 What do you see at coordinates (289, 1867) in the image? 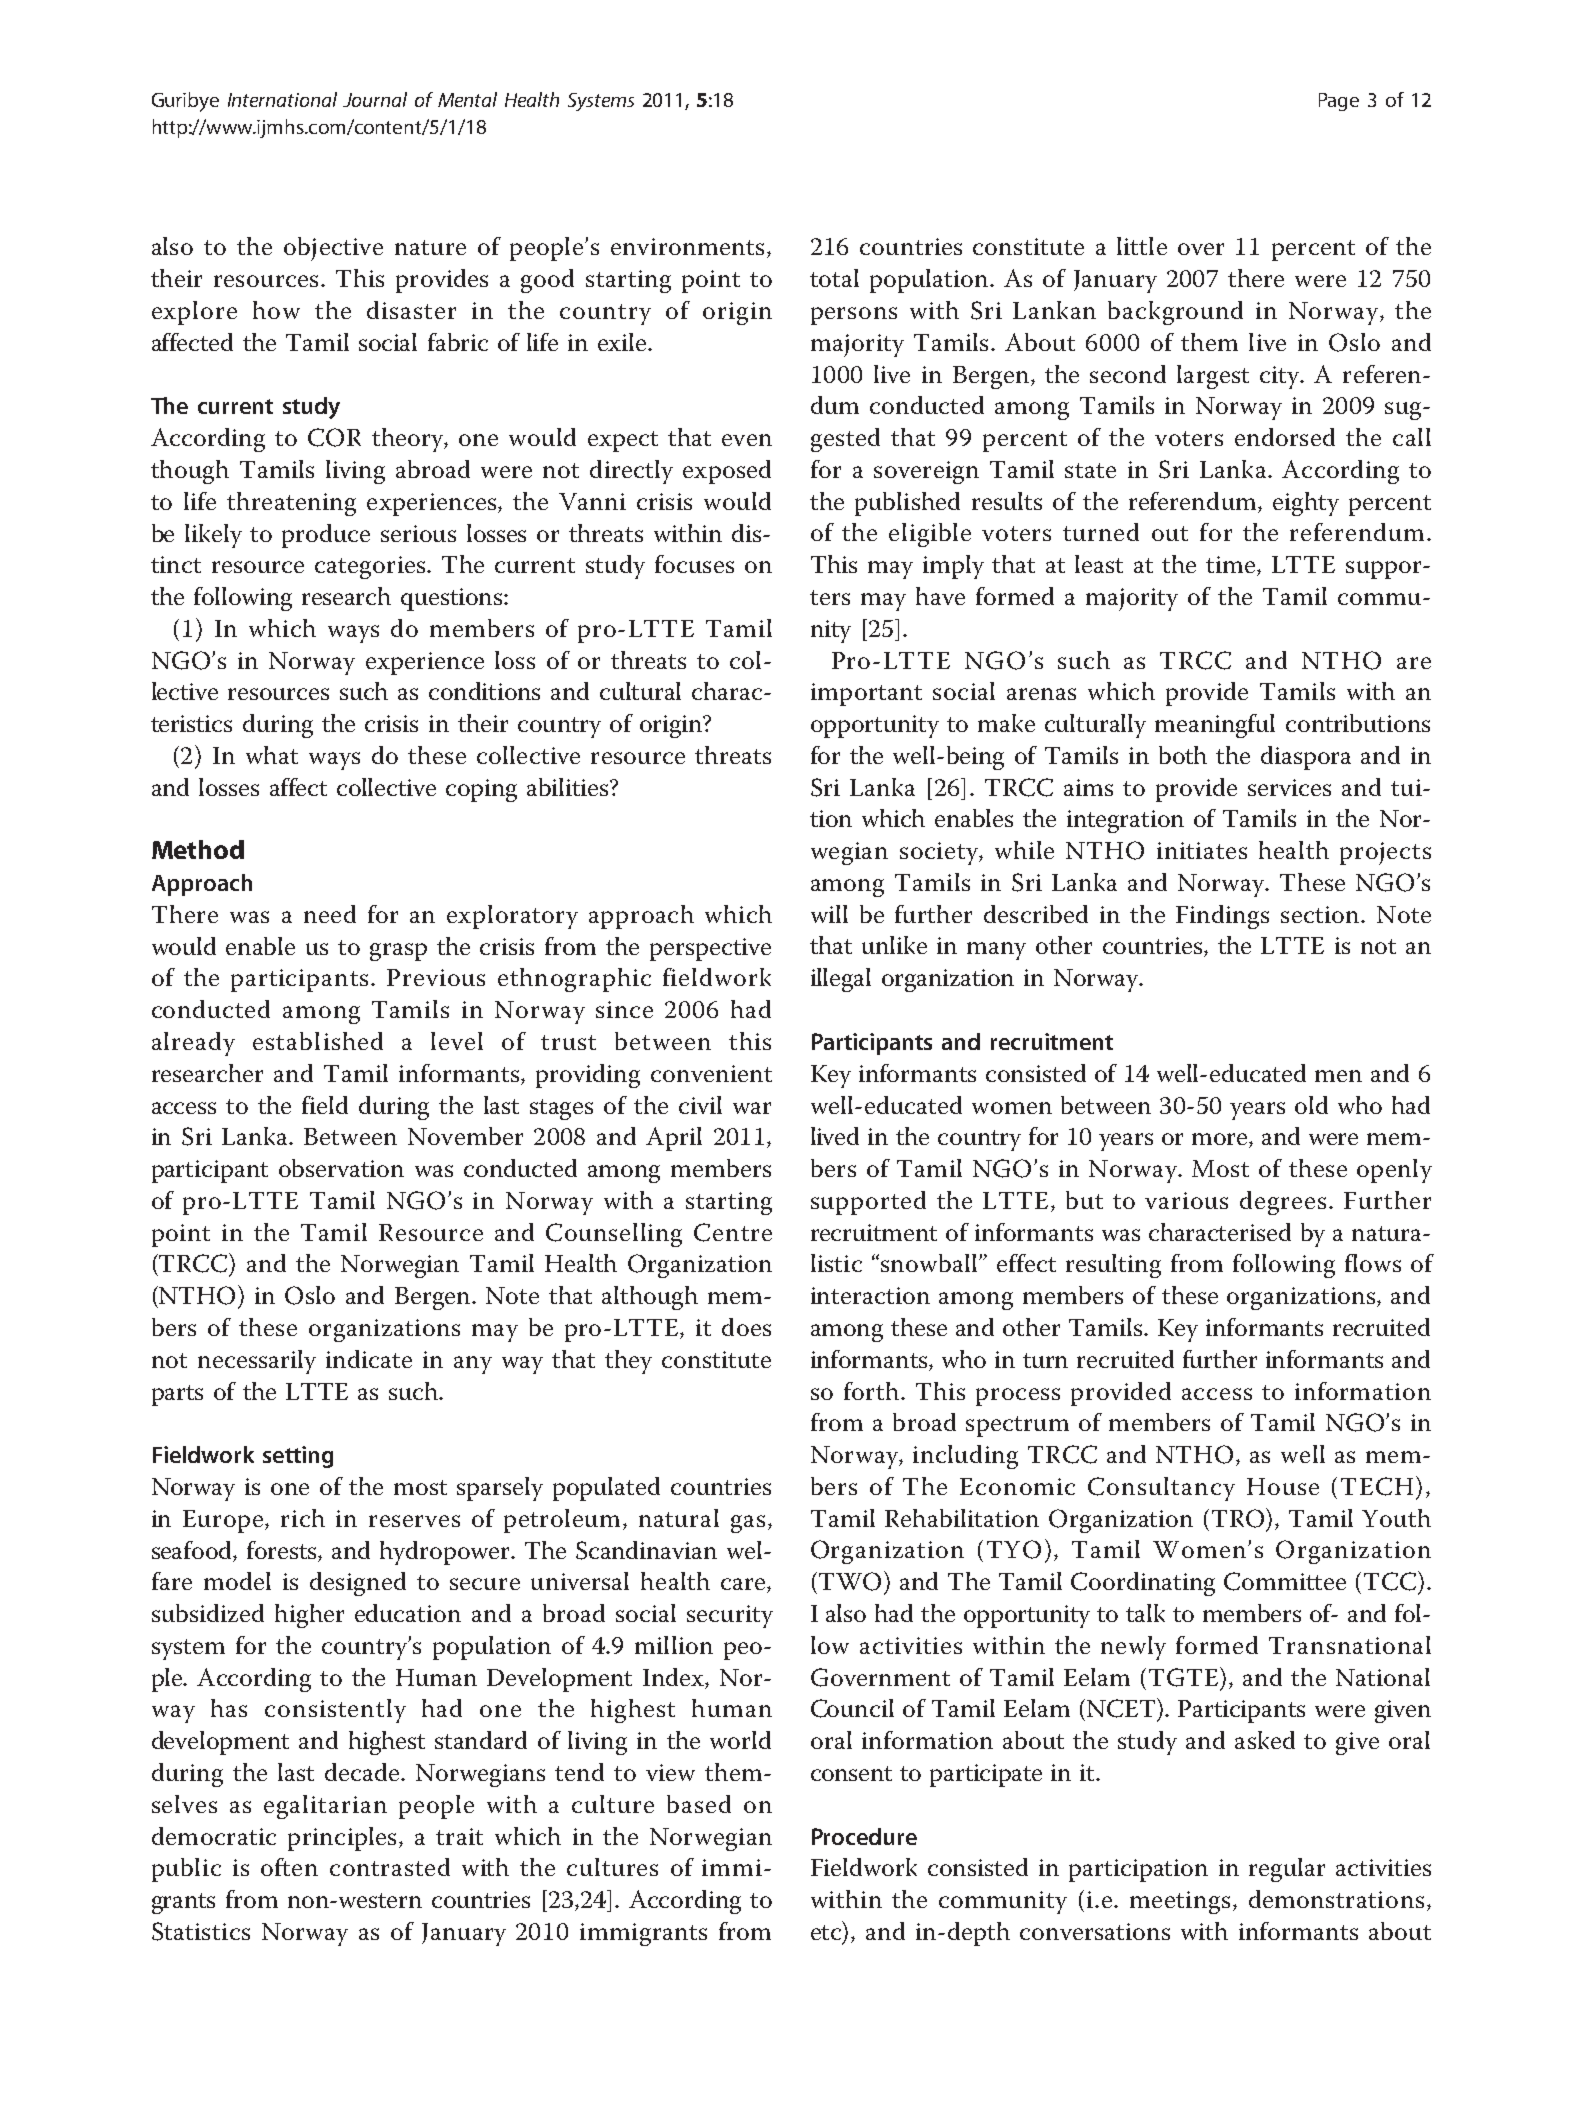
I see `often` at bounding box center [289, 1867].
